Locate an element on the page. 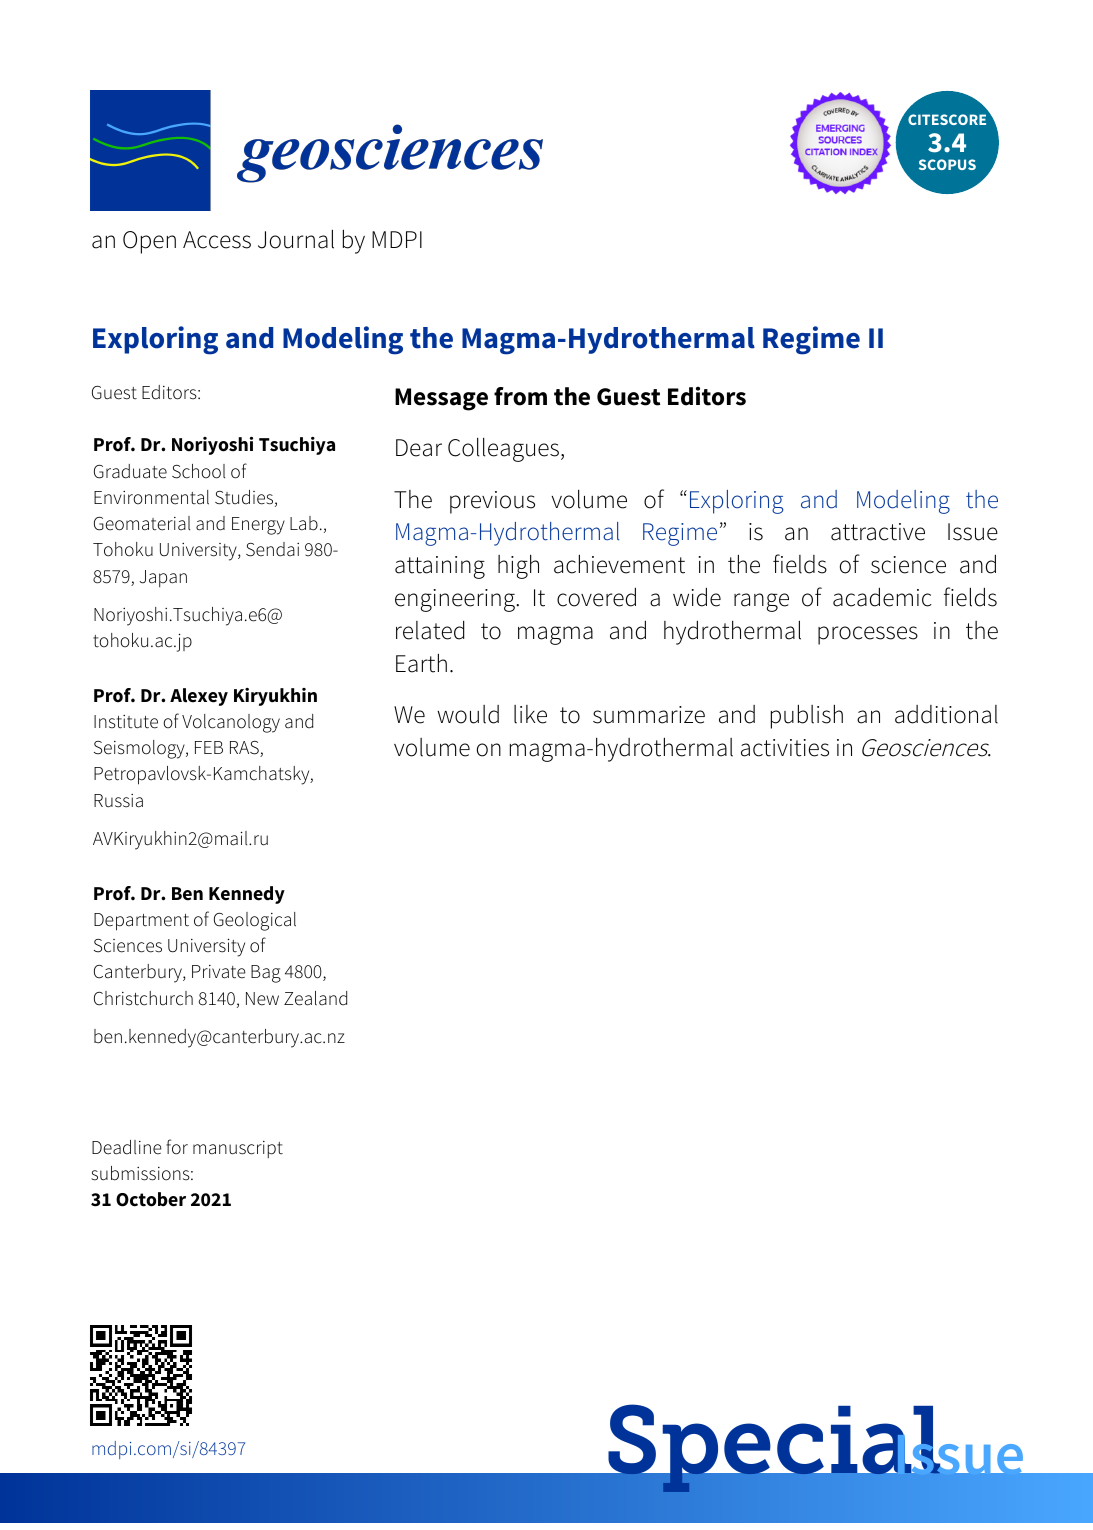 This page has width=1093, height=1530. Journal is located at coordinates (296, 239).
